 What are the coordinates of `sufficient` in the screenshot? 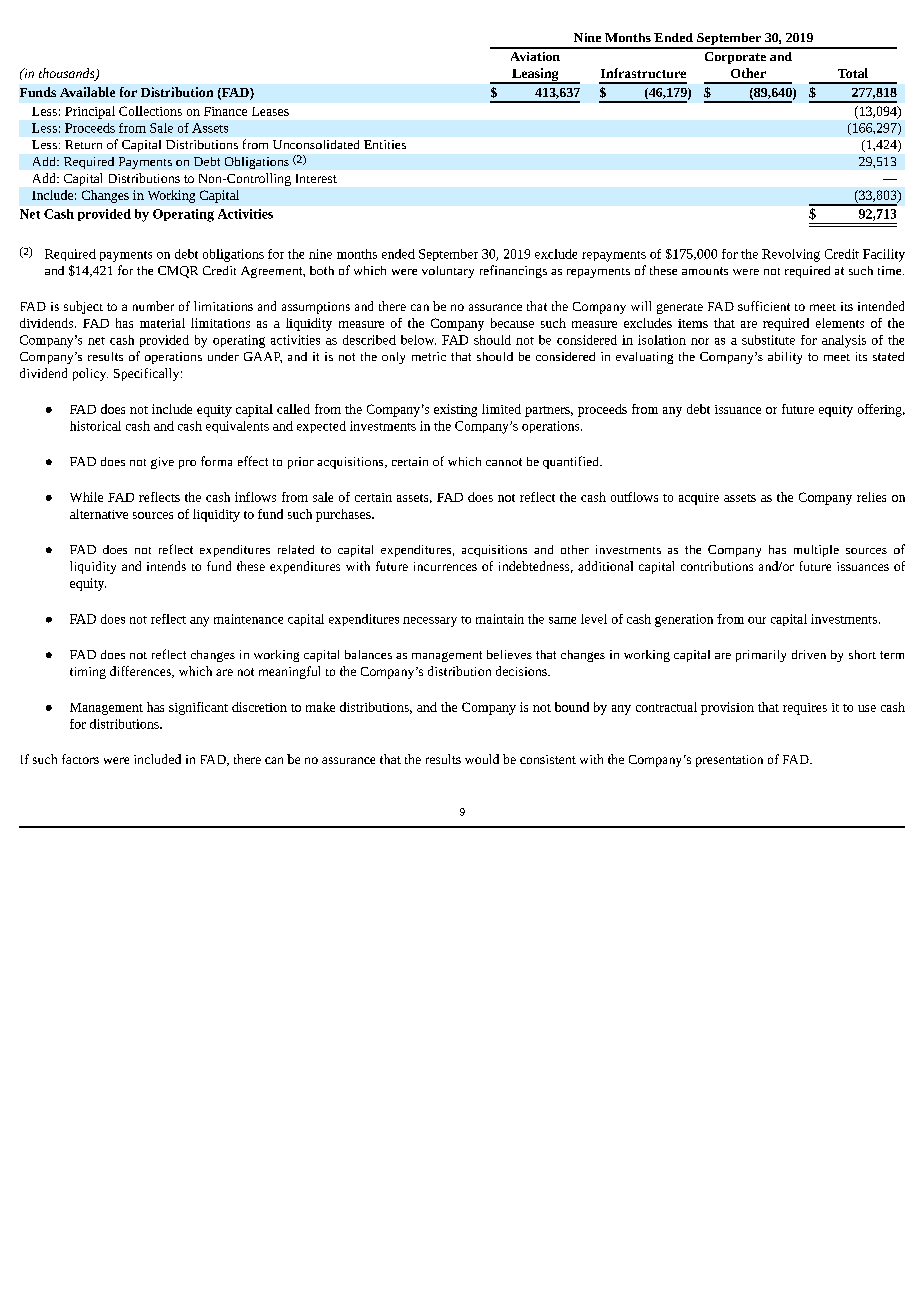 It's located at (764, 306).
